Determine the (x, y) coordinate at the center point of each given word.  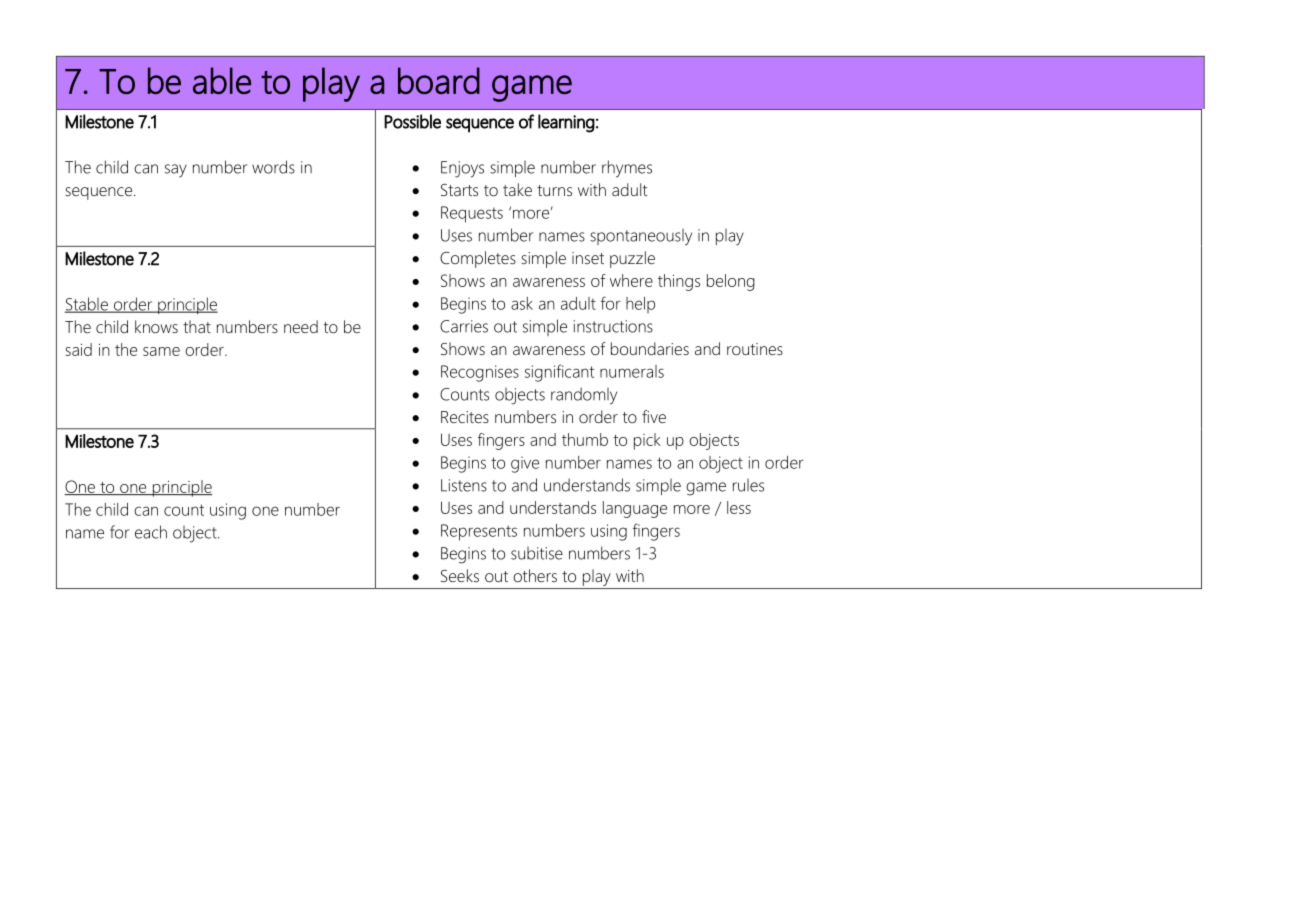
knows (156, 326)
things (679, 282)
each (151, 532)
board (439, 80)
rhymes (627, 169)
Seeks (460, 575)
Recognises (480, 373)
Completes (478, 259)
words (273, 167)
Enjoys (462, 169)
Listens (464, 485)
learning (566, 123)
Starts (459, 190)
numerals (632, 371)
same (161, 351)
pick (647, 441)
